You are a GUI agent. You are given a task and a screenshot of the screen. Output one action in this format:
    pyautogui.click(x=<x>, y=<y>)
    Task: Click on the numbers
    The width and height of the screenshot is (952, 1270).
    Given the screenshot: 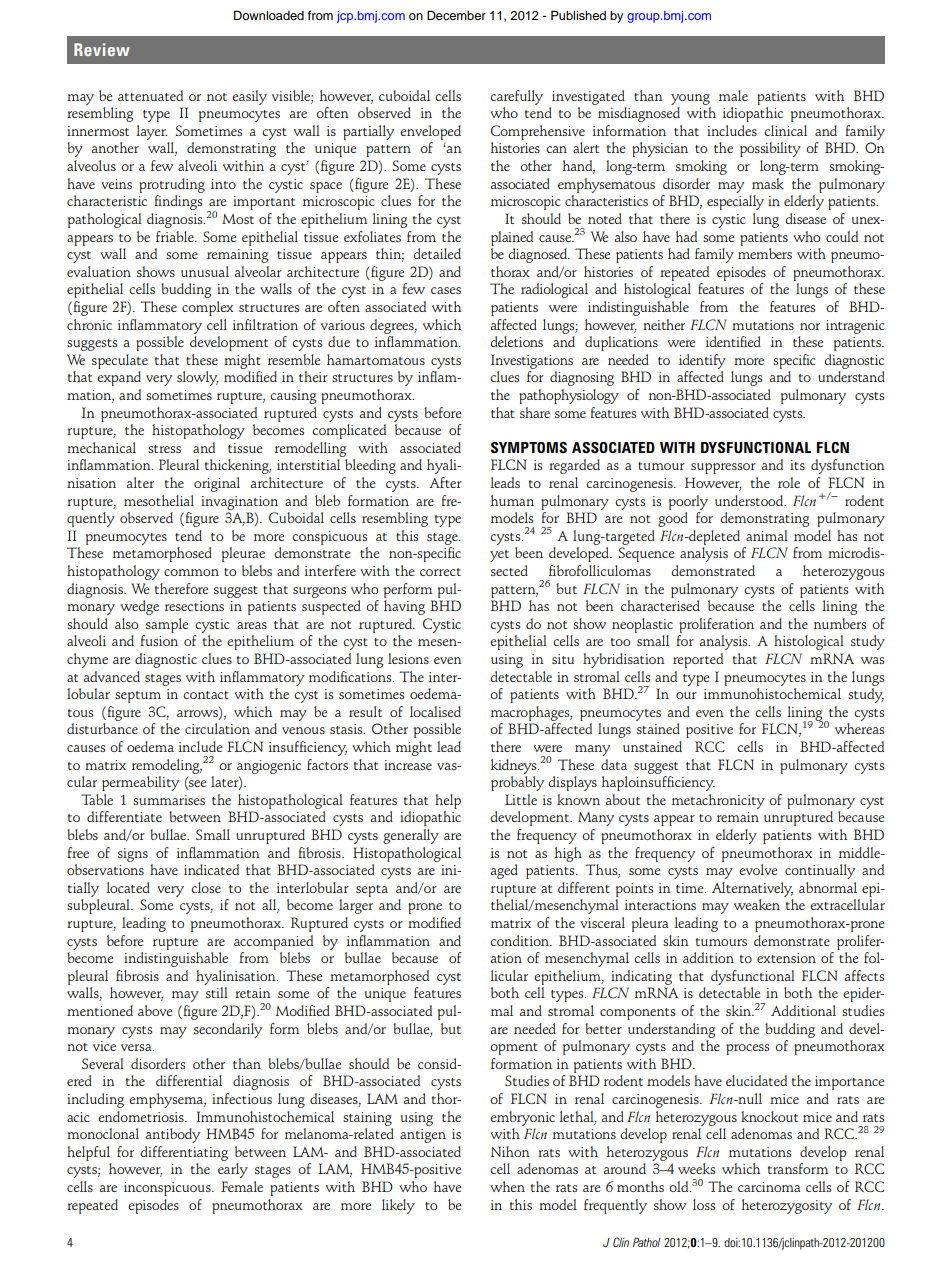 What is the action you would take?
    pyautogui.click(x=840, y=623)
